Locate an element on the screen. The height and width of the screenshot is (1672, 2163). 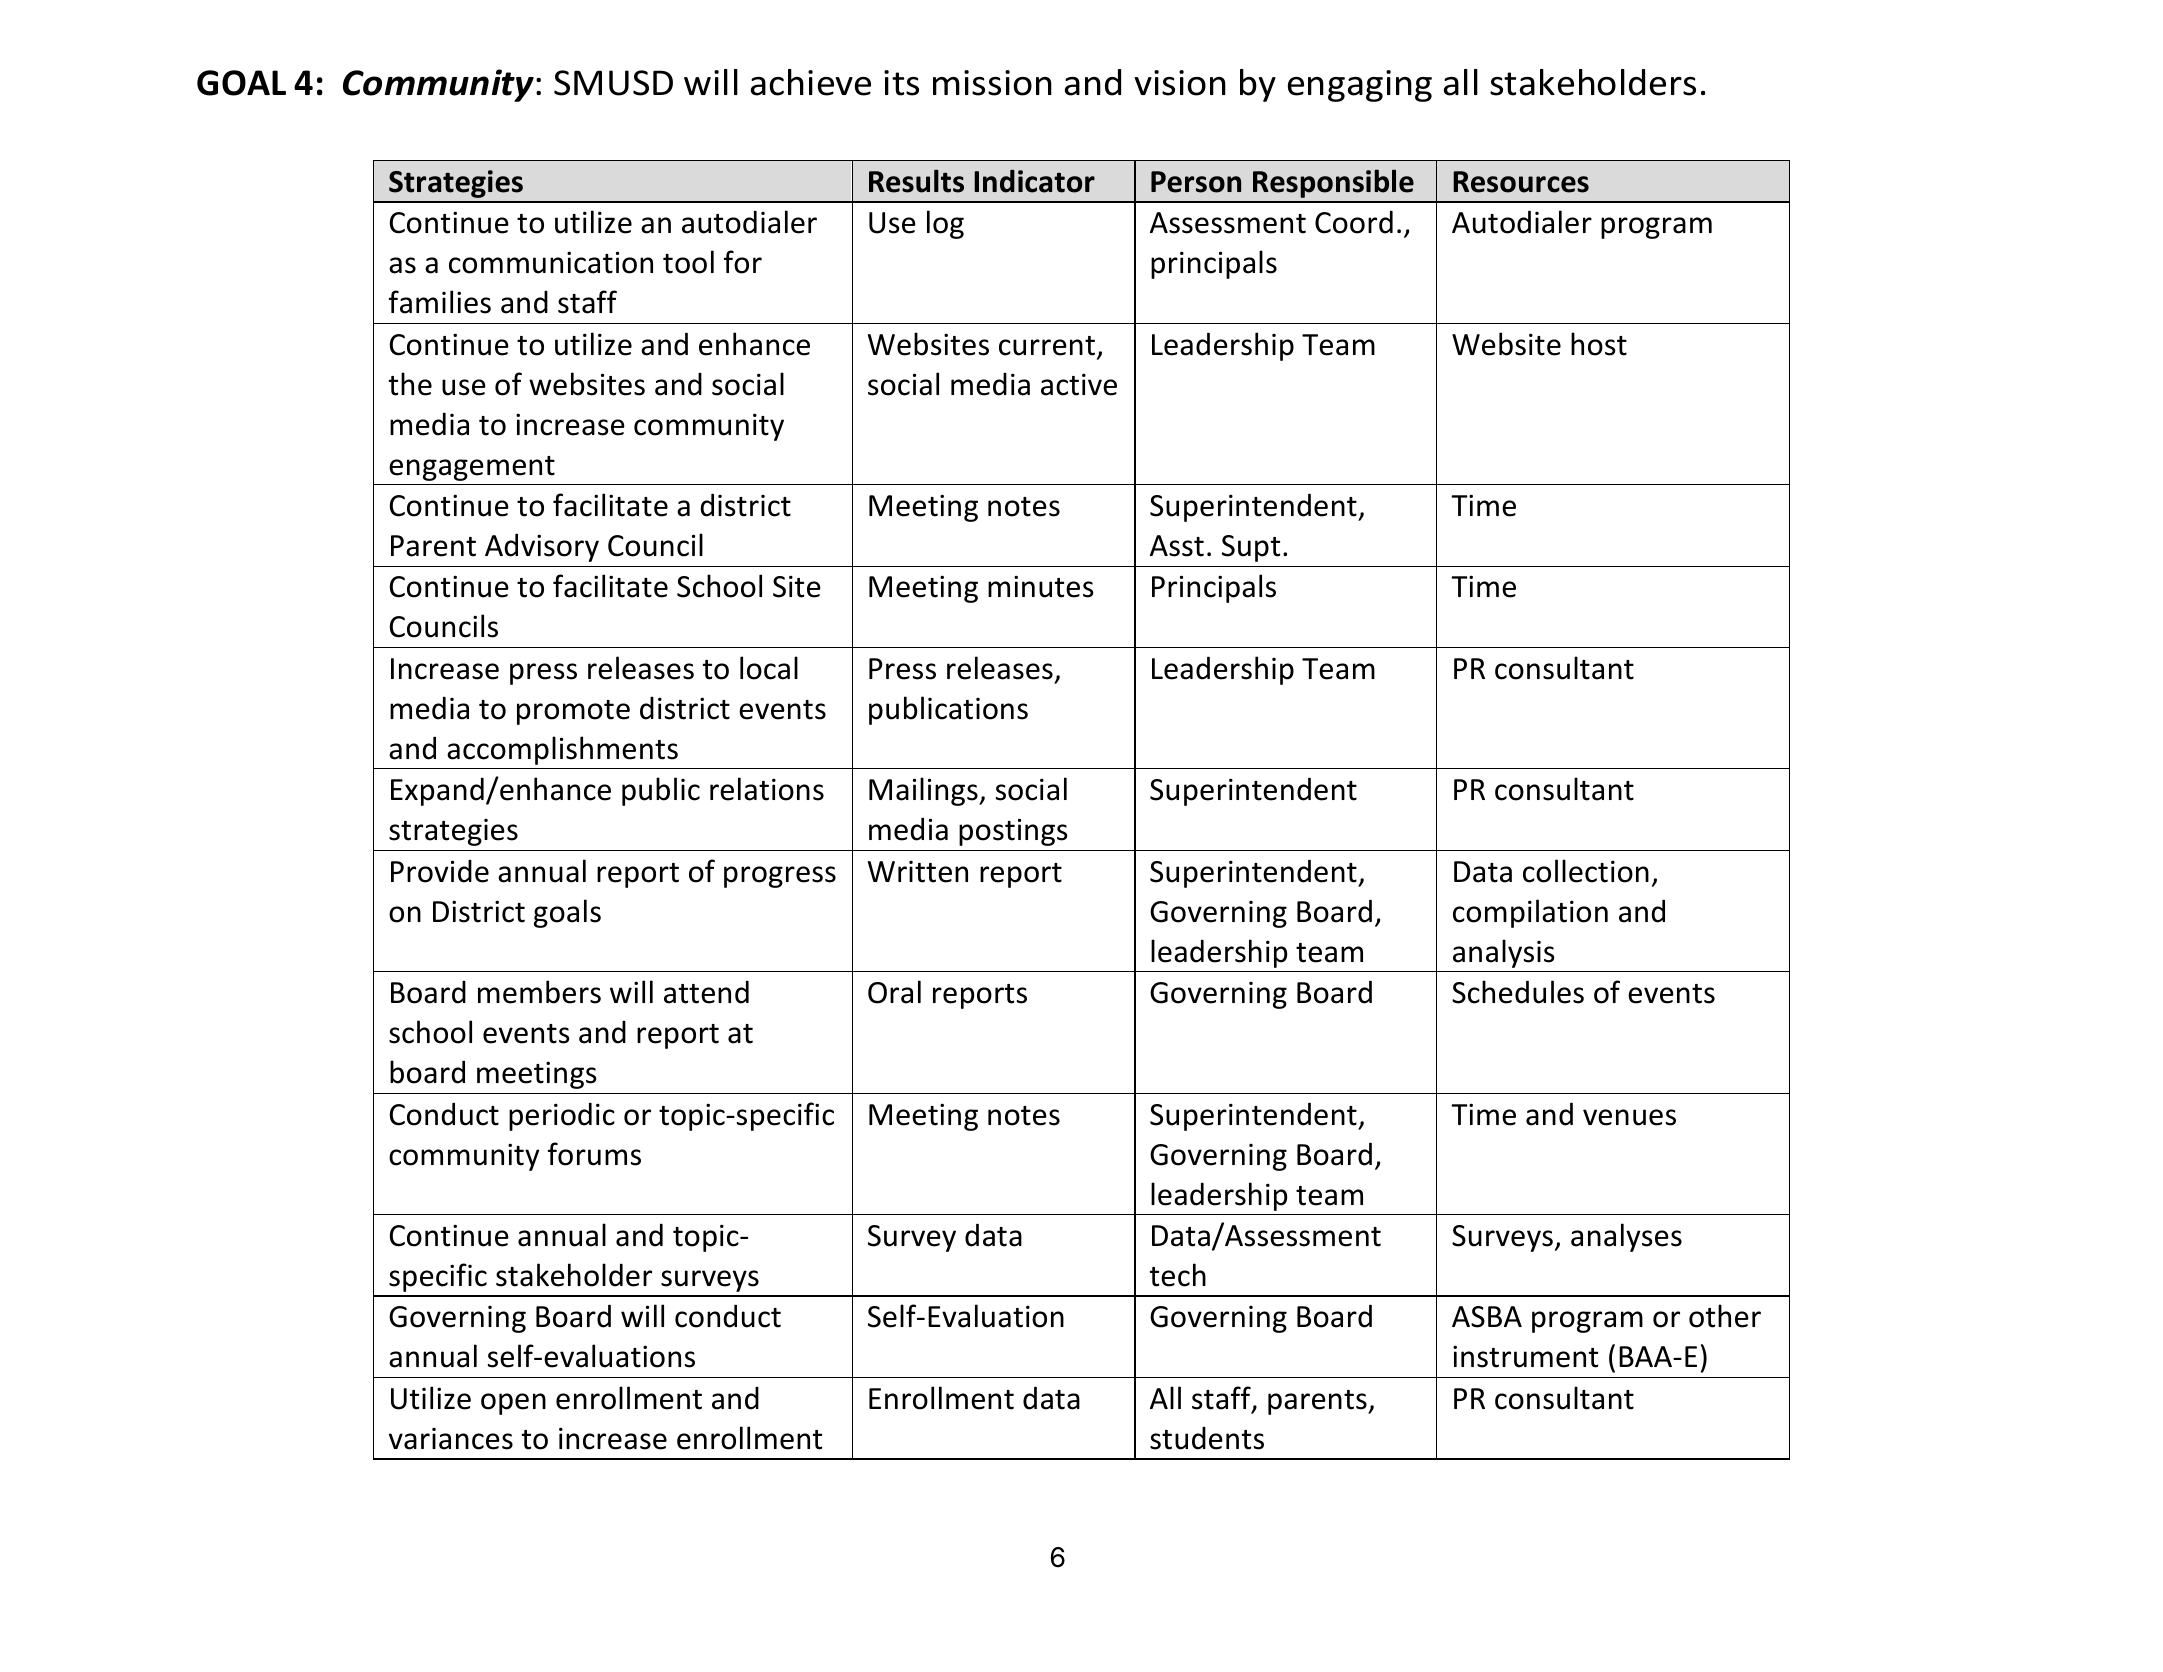
Advisory is located at coordinates (542, 547).
